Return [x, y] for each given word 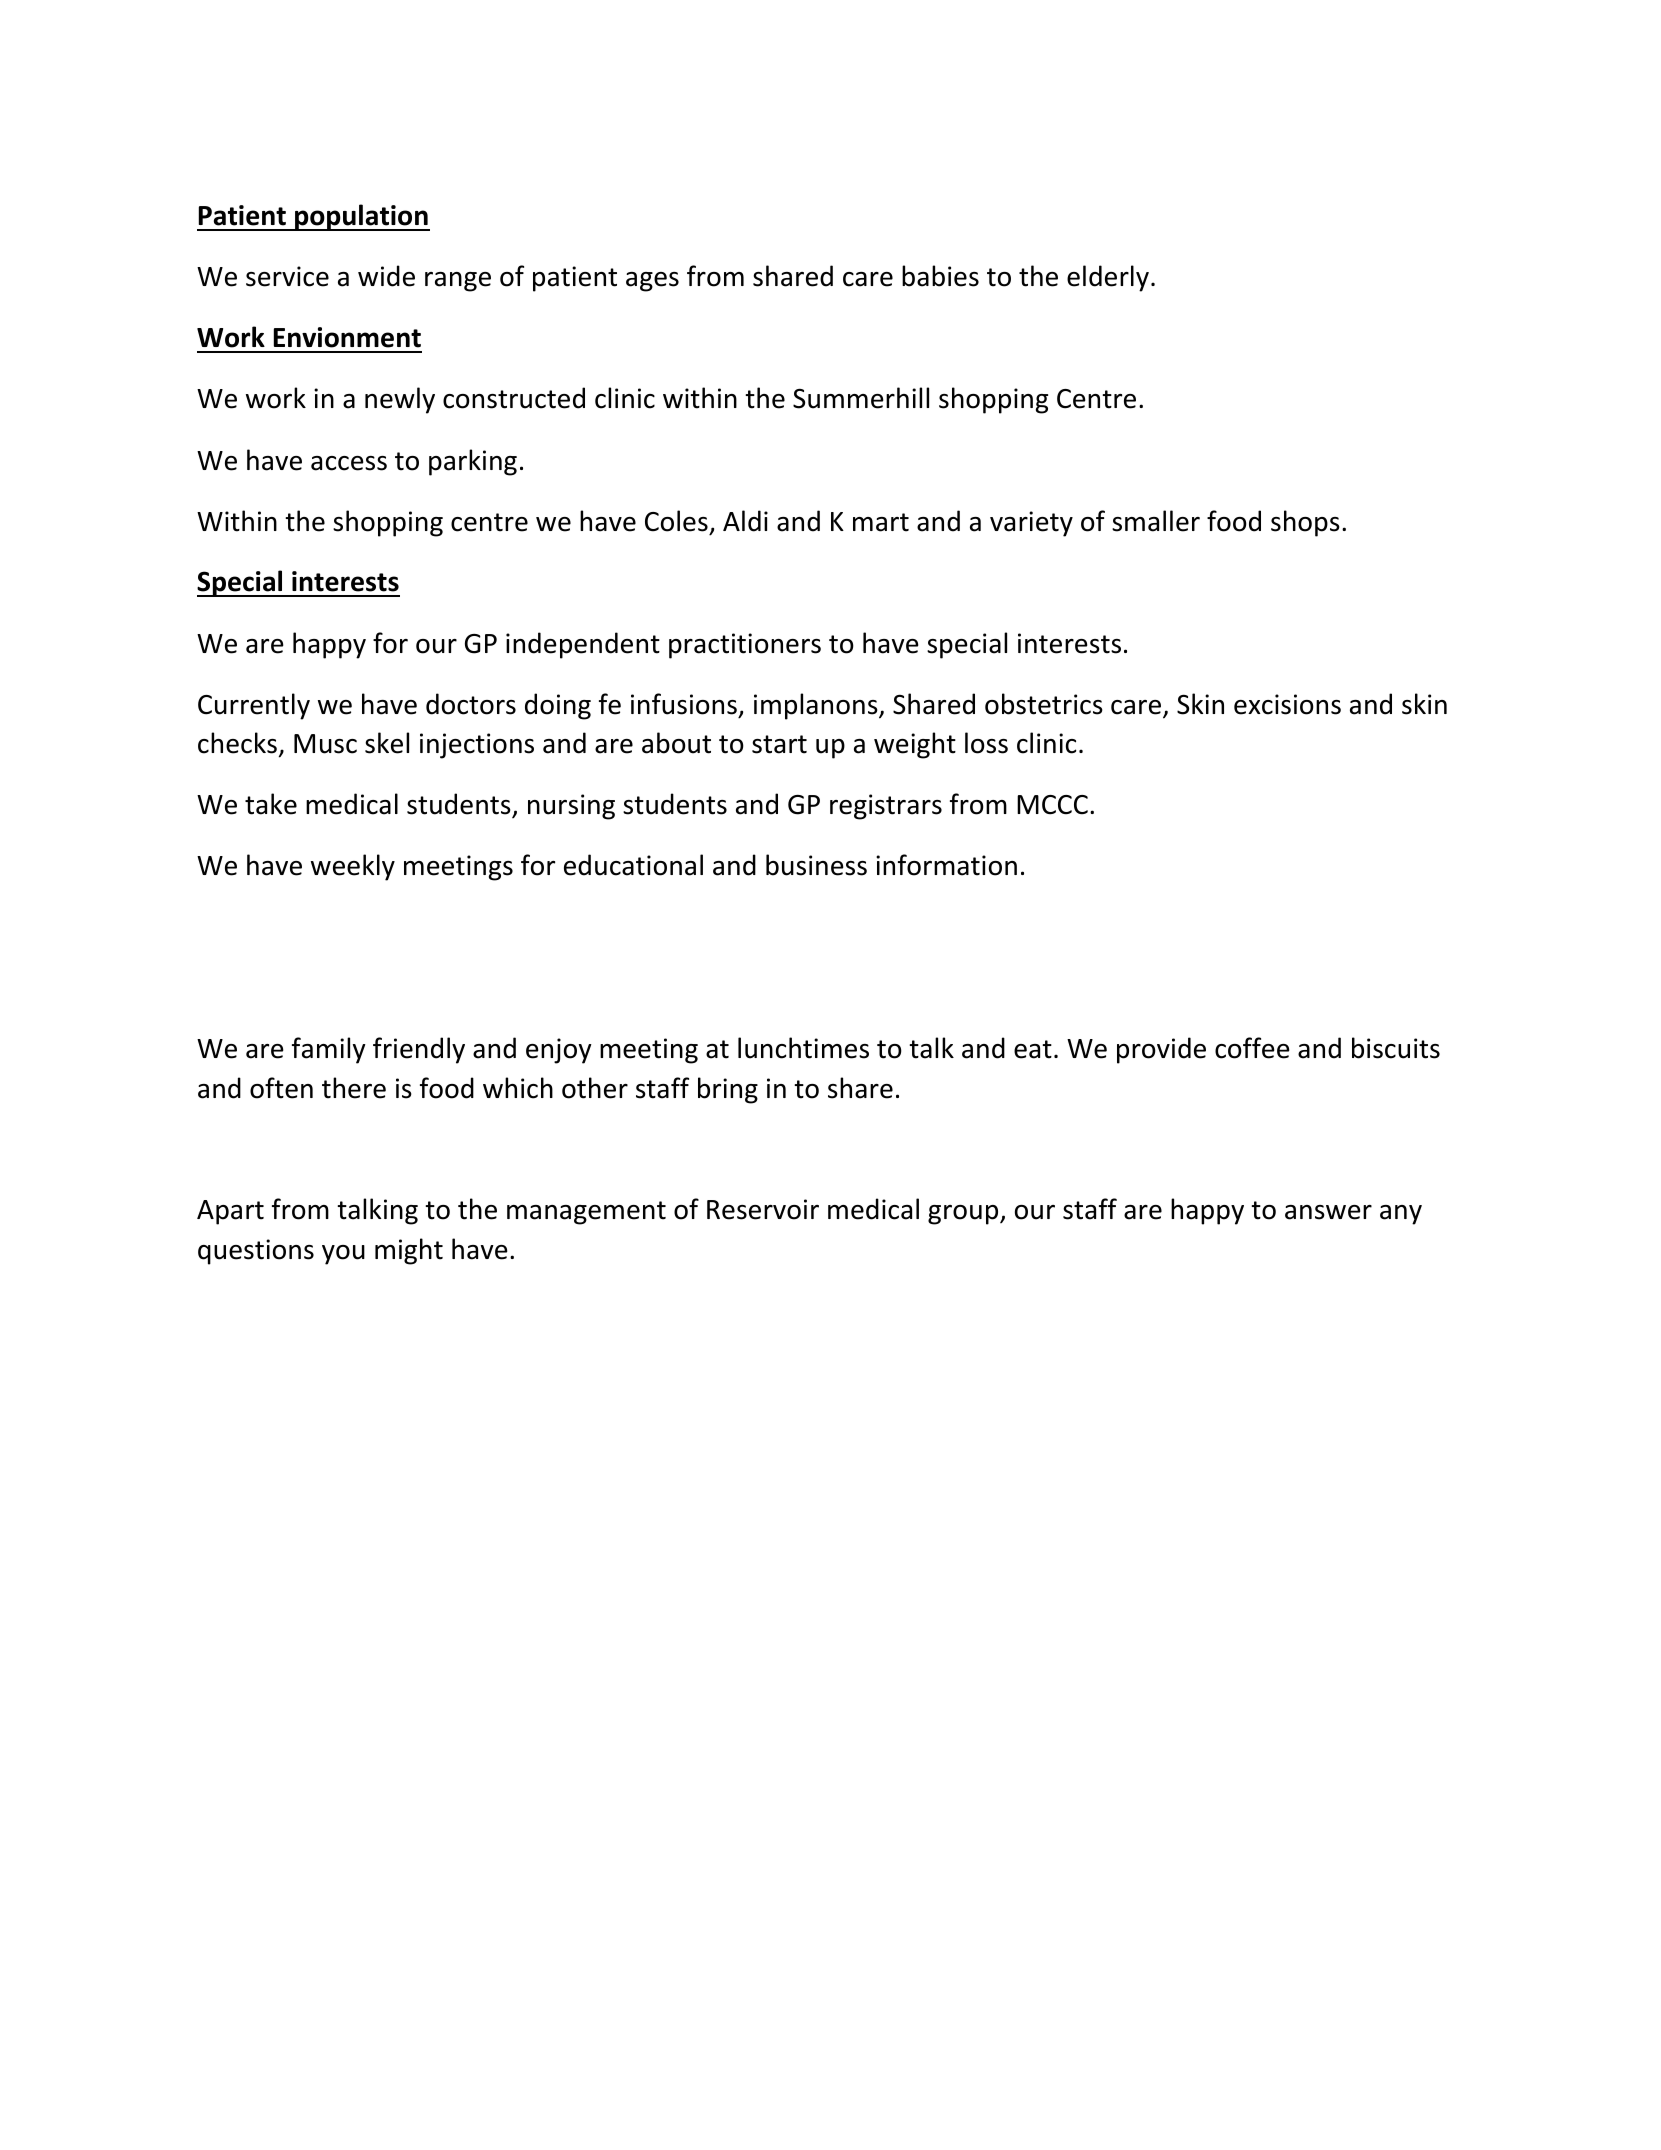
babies [940, 276]
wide [386, 276]
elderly [1108, 278]
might [409, 1251]
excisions [1287, 704]
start [779, 744]
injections [477, 746]
